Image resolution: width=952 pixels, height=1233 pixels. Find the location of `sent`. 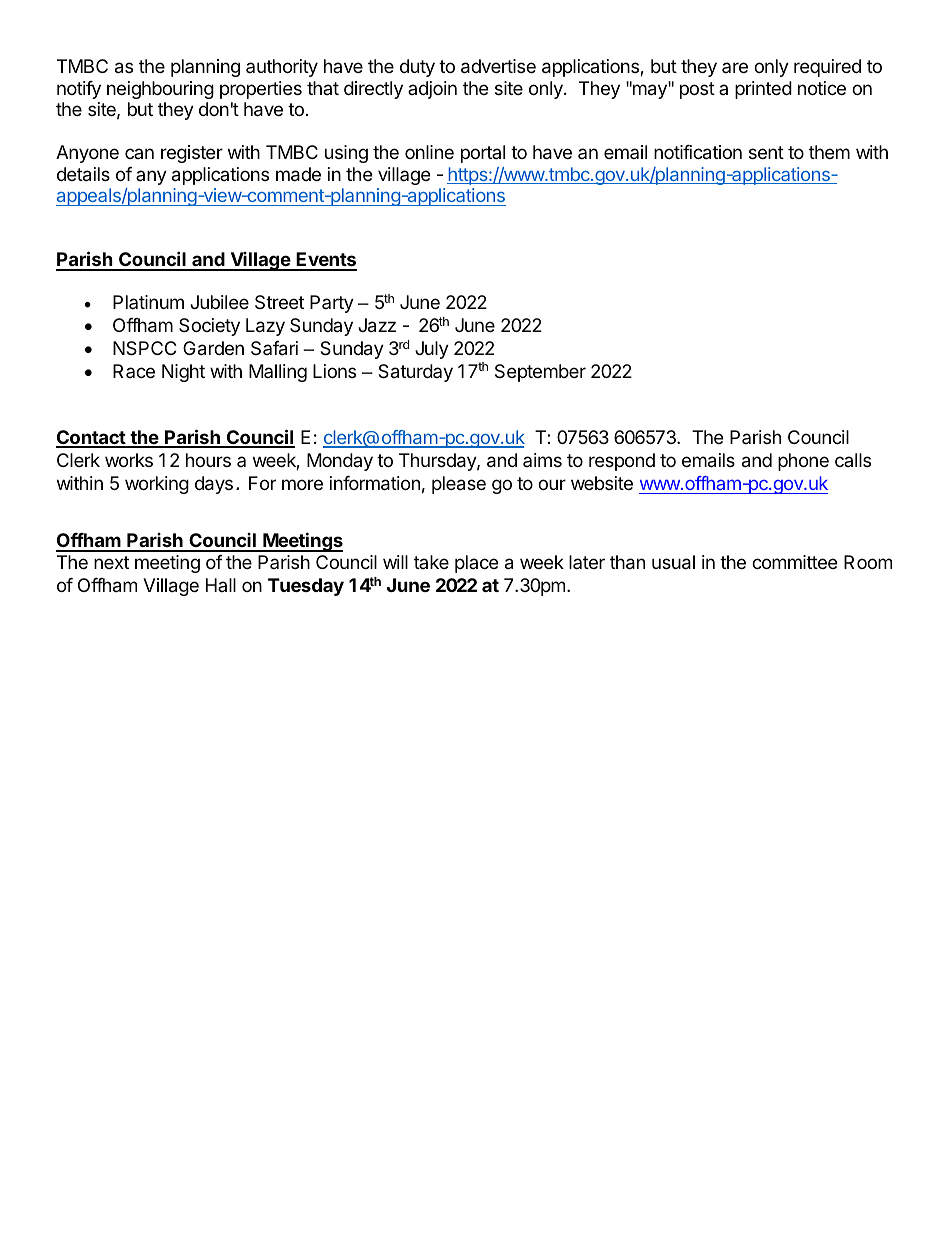

sent is located at coordinates (766, 152).
